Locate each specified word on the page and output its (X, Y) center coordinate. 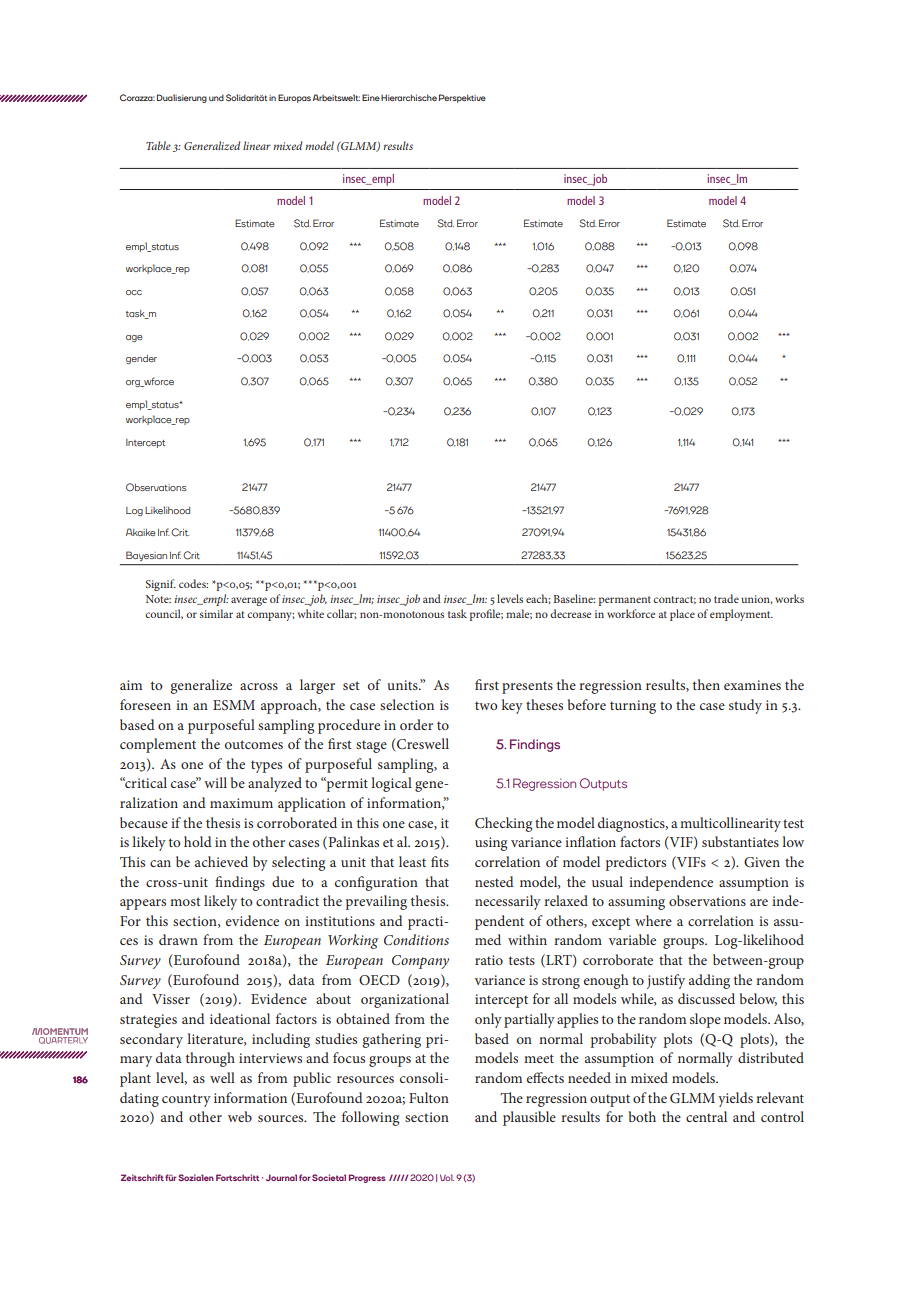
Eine (371, 97)
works (789, 598)
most (185, 901)
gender (141, 359)
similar (216, 613)
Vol (447, 1177)
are (759, 902)
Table (158, 145)
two (486, 705)
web (240, 1116)
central (706, 1116)
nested (494, 881)
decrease (570, 613)
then (706, 684)
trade (726, 598)
